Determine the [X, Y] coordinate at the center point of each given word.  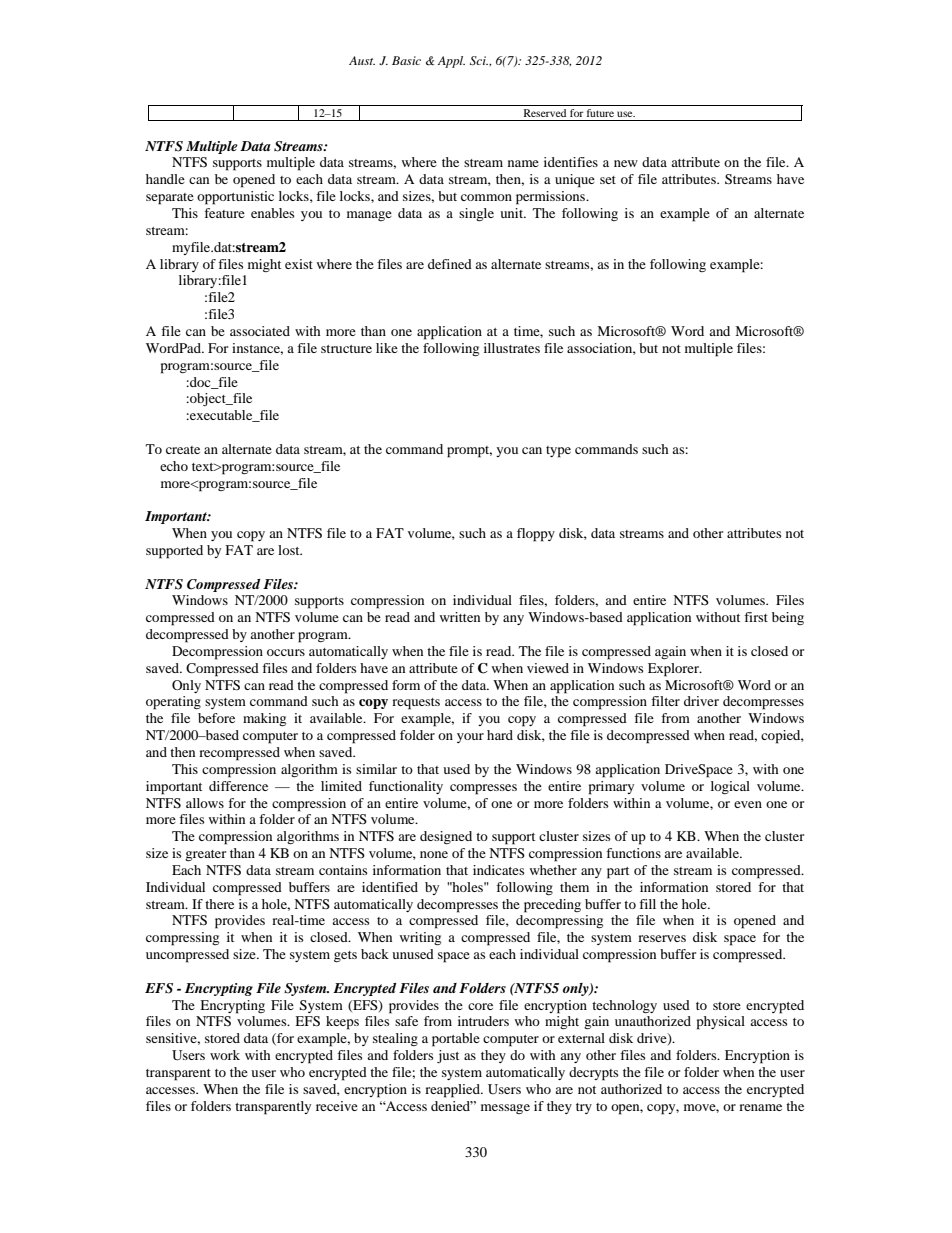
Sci [479, 61]
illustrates [512, 348]
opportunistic [235, 198]
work [225, 1055]
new [626, 163]
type [558, 452]
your [470, 738]
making [264, 719]
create [183, 450]
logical [730, 787]
